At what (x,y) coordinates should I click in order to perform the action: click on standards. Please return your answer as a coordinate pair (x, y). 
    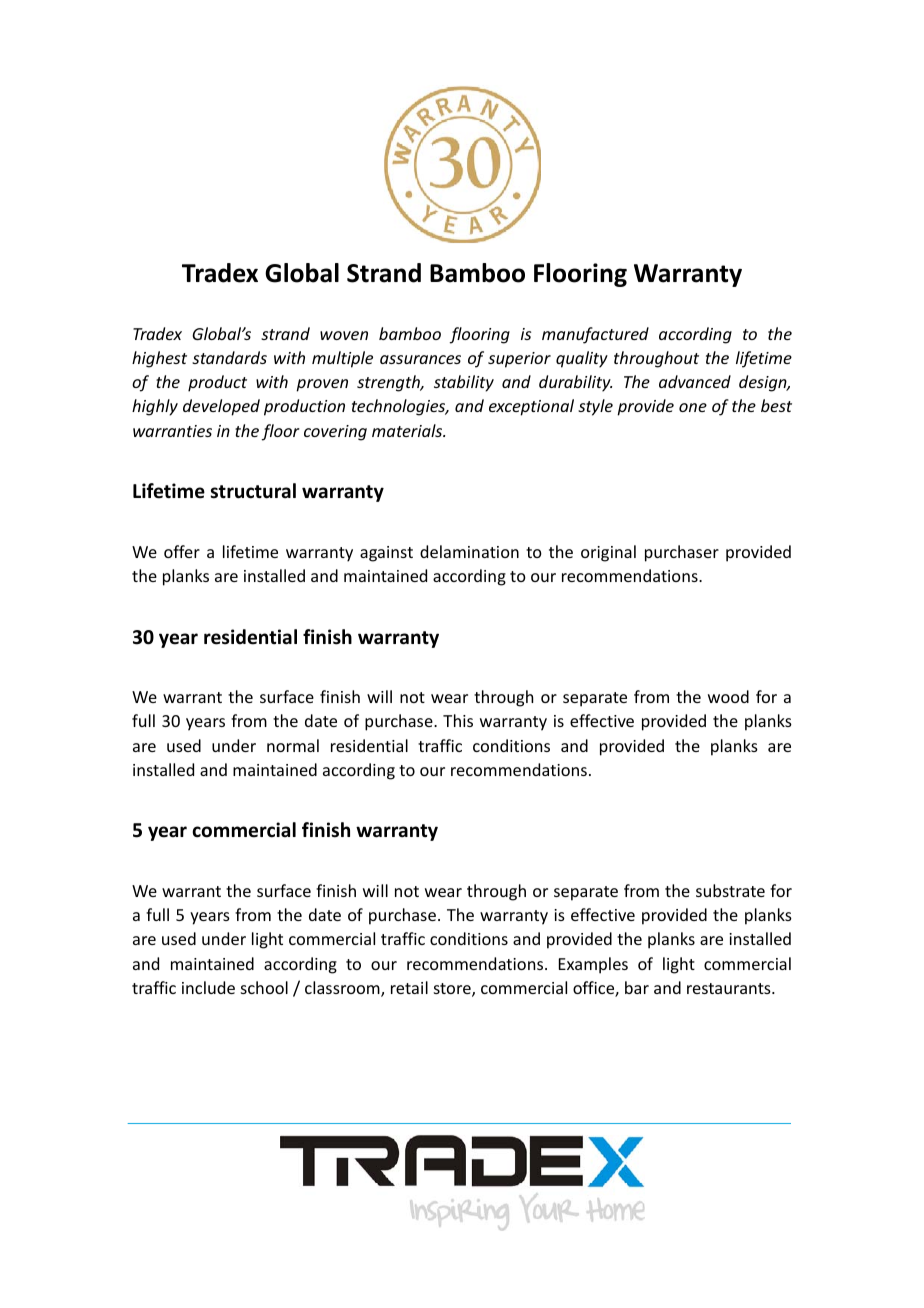
    Looking at the image, I should click on (229, 357).
